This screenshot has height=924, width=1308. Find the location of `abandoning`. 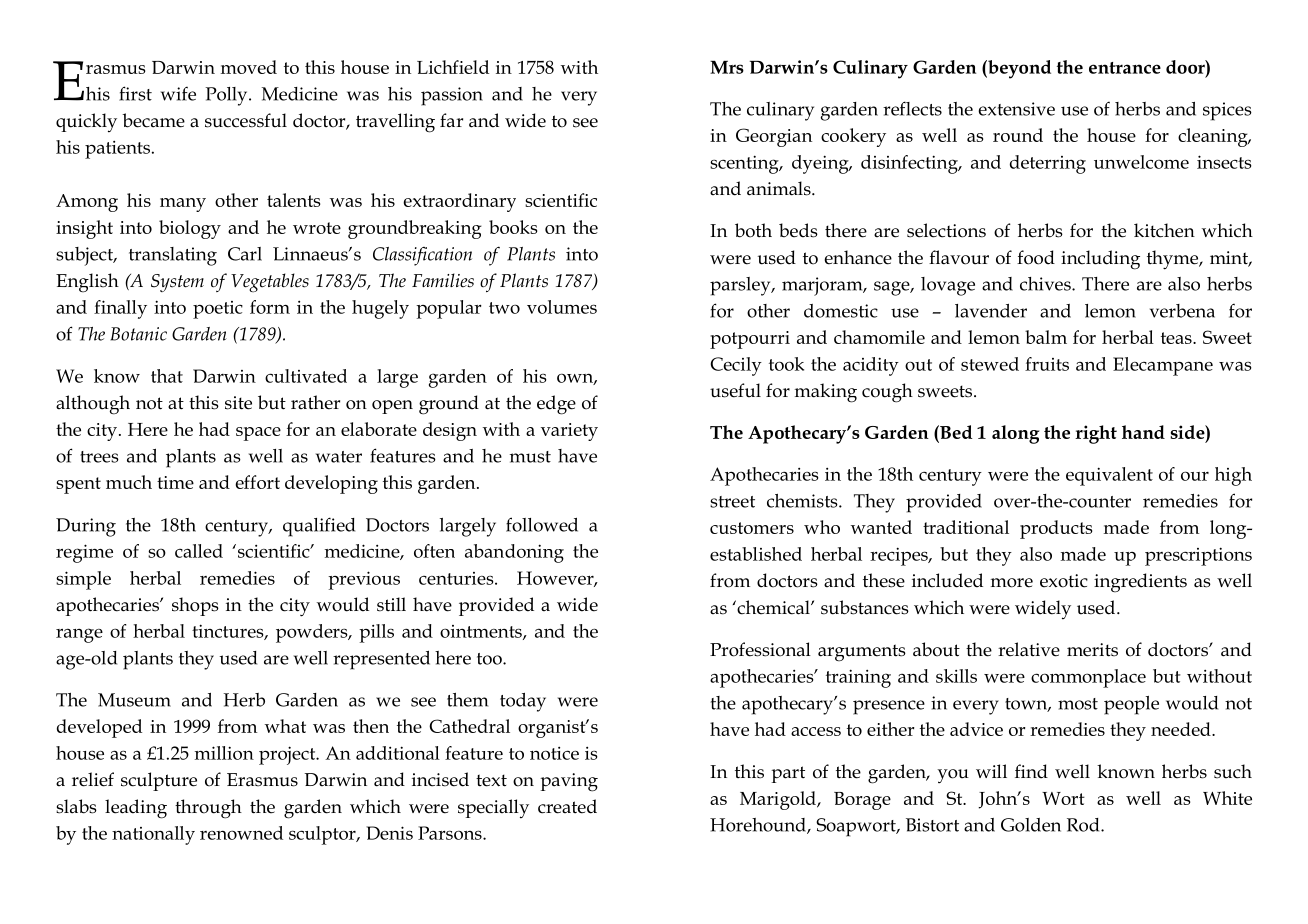

abandoning is located at coordinates (514, 553).
